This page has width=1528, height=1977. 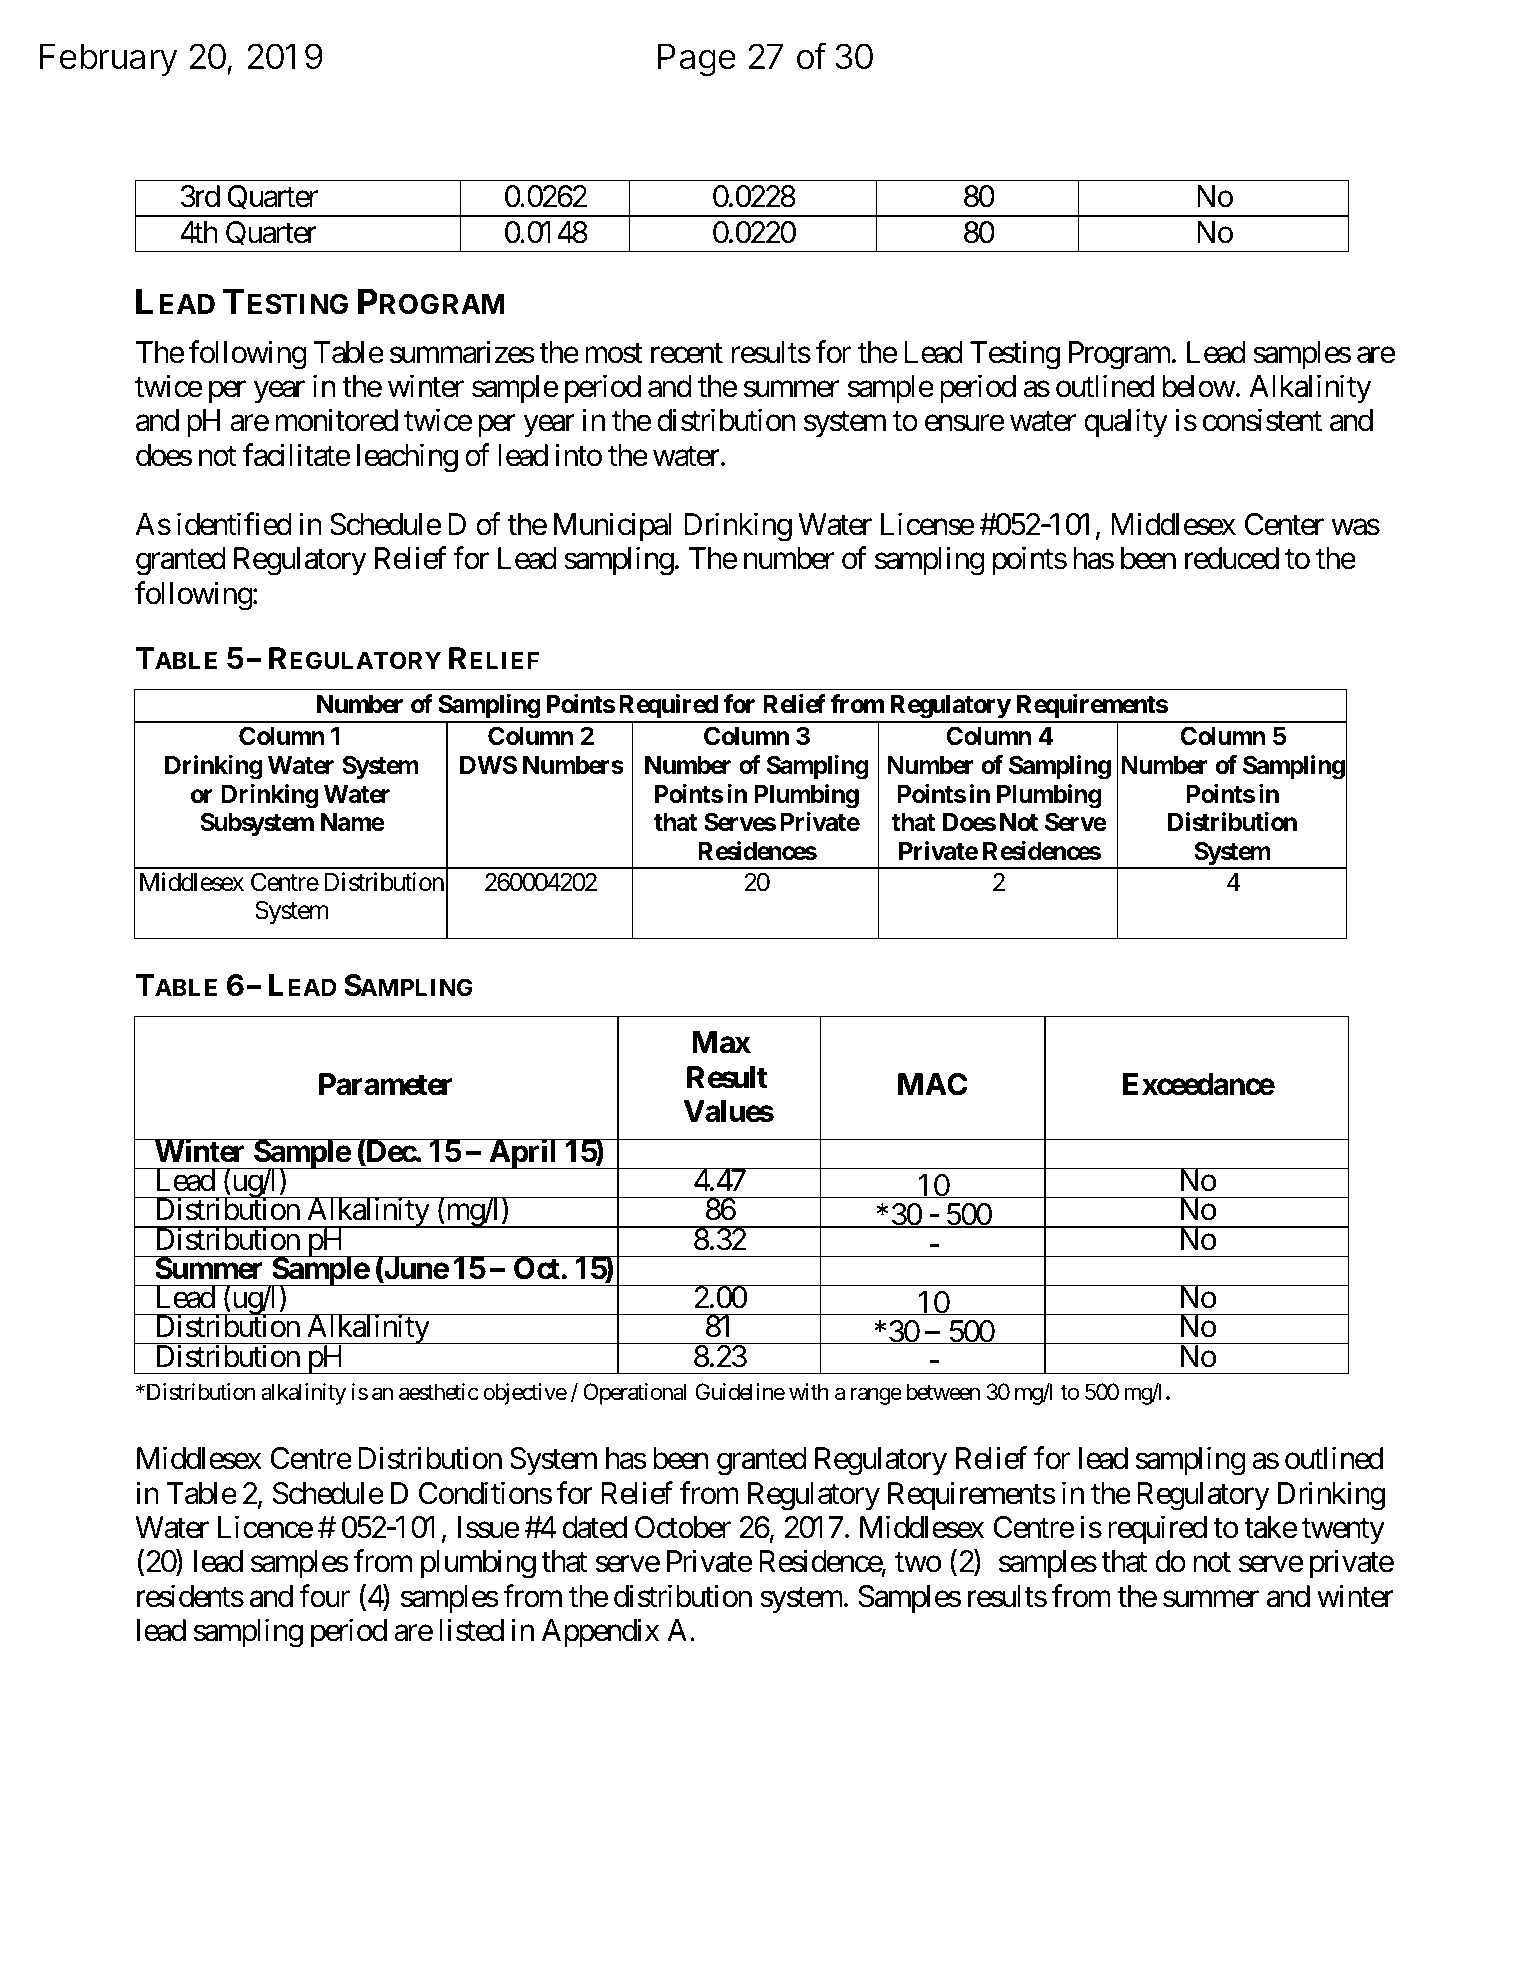 What do you see at coordinates (697, 60) in the page?
I see `Page` at bounding box center [697, 60].
